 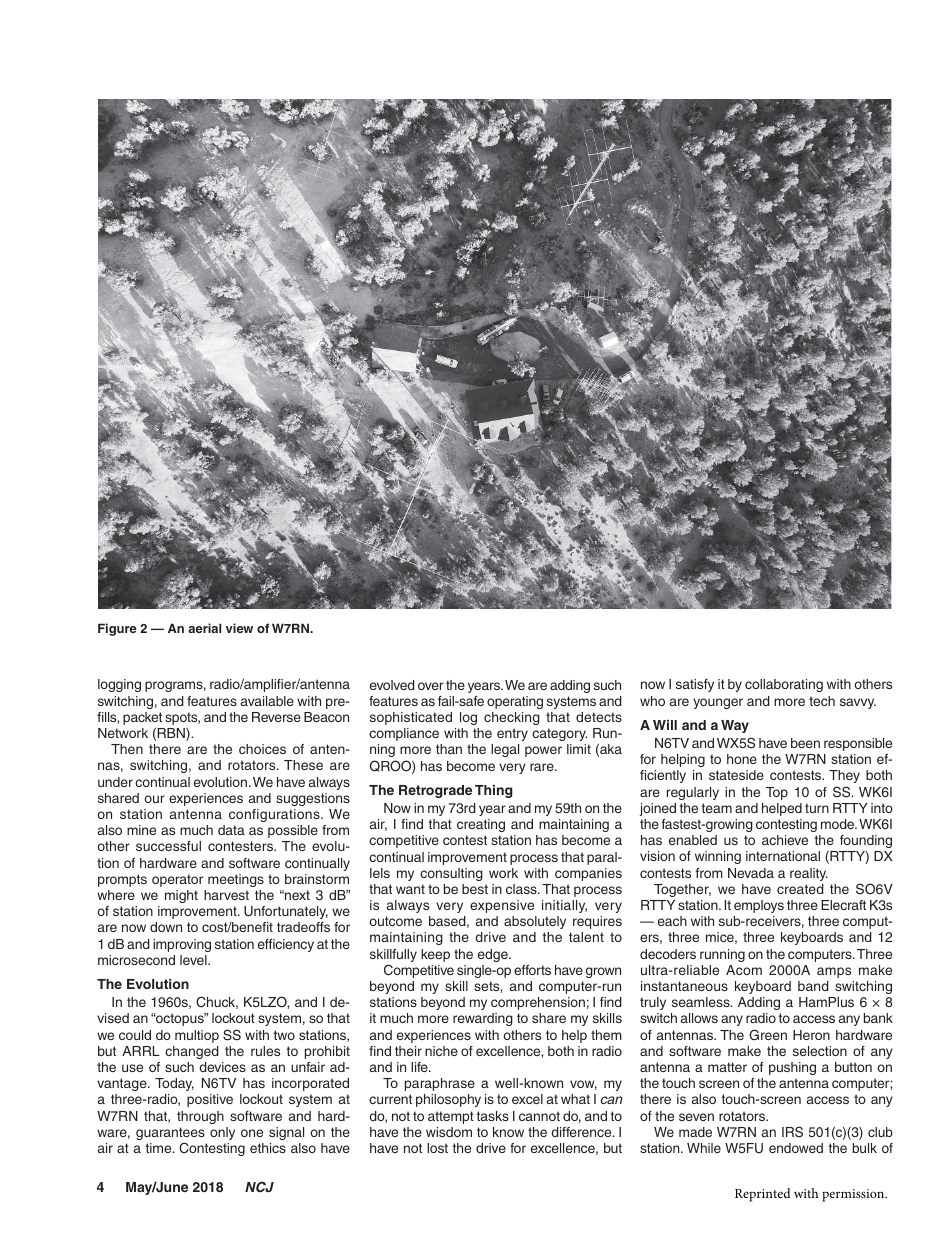 I want to click on time, so click(x=160, y=1148).
